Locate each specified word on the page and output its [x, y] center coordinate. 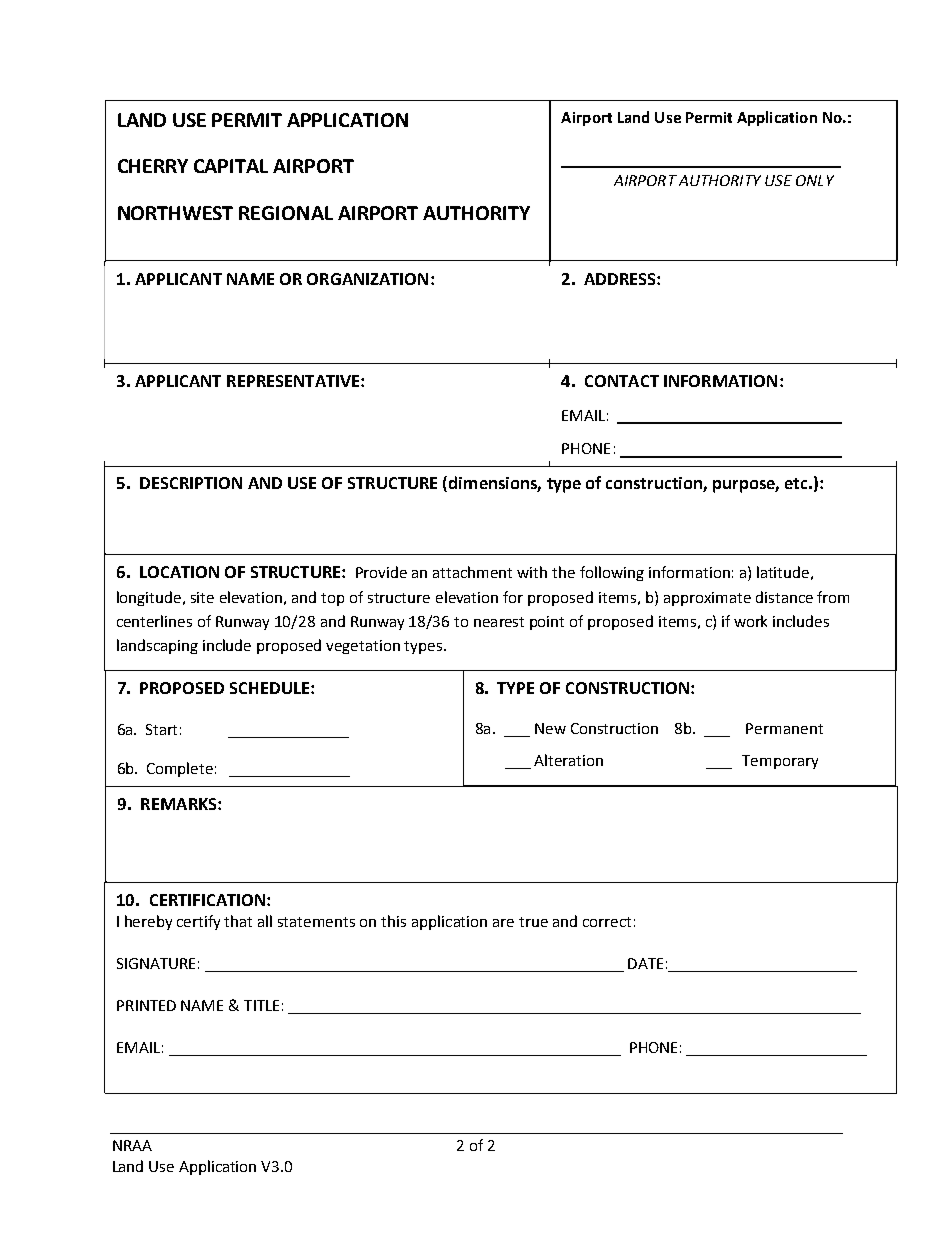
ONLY [815, 180]
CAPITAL [231, 166]
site [202, 597]
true [533, 922]
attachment [472, 572]
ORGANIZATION [367, 279]
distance [784, 597]
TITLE [261, 1005]
